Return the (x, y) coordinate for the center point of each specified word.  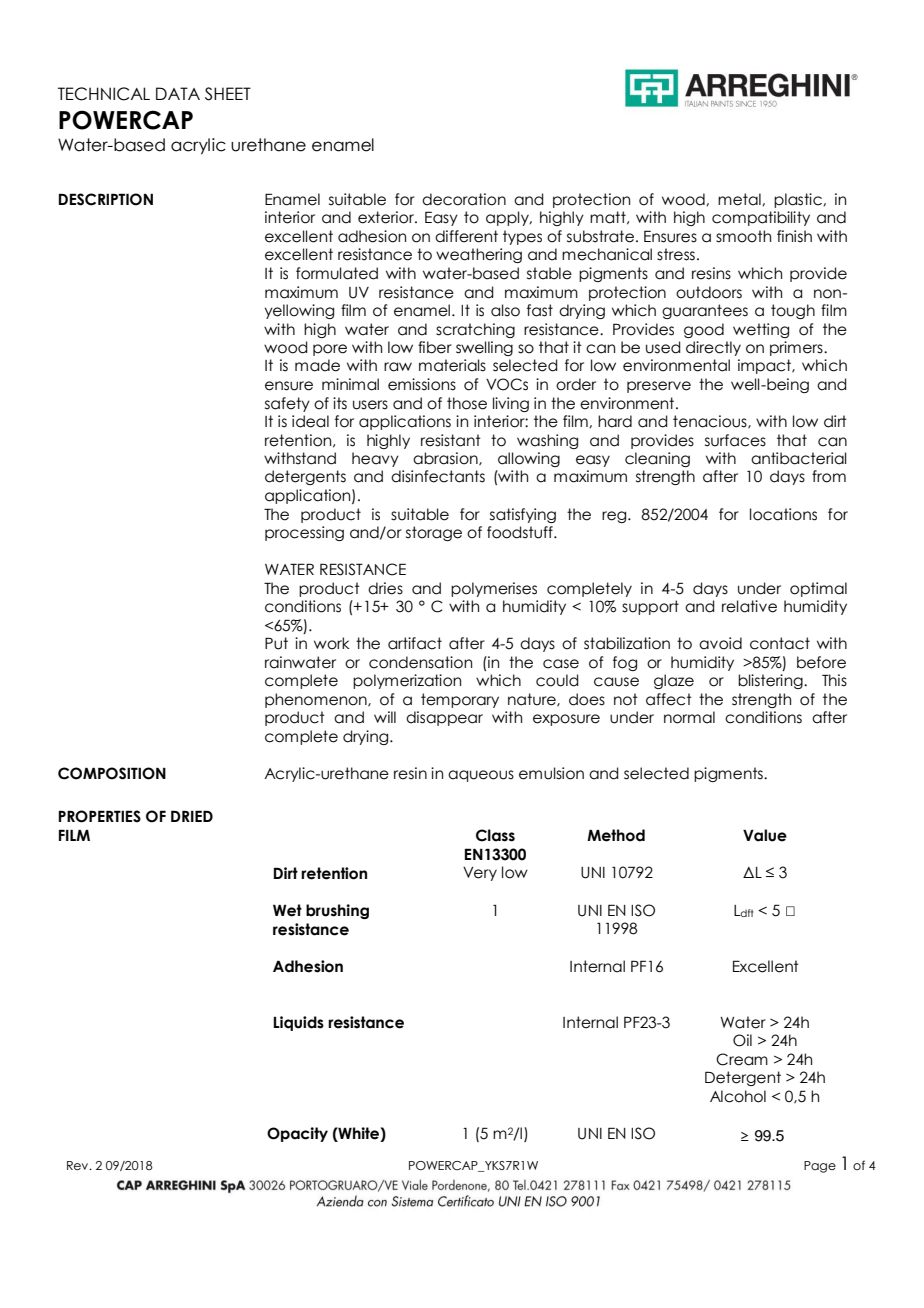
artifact (415, 643)
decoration (464, 199)
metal (740, 199)
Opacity (297, 1134)
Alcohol (738, 1096)
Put (276, 643)
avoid (720, 643)
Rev (79, 1165)
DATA (178, 93)
